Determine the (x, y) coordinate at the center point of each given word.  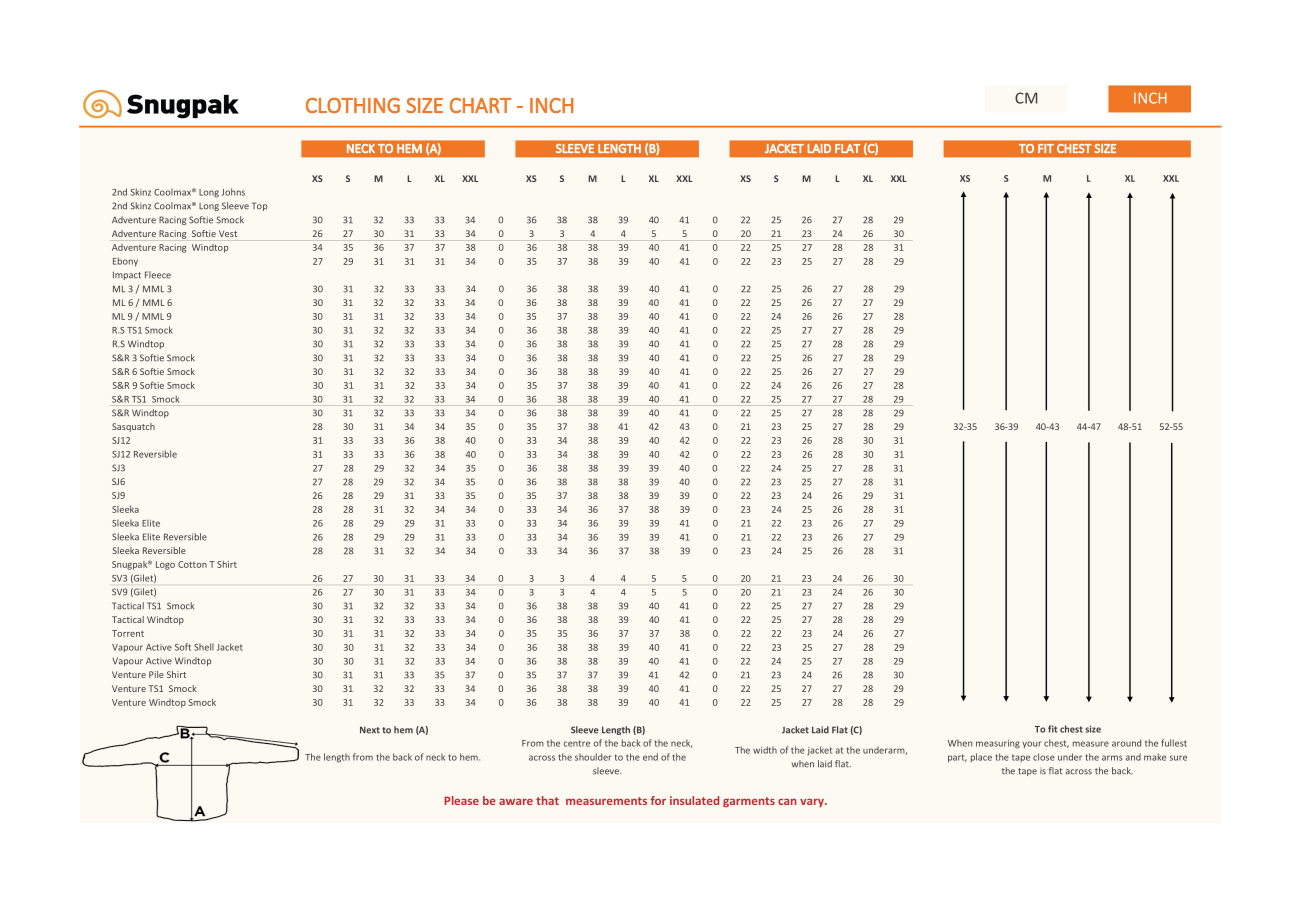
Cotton (192, 564)
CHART (480, 105)
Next (370, 730)
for (658, 800)
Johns (233, 192)
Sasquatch (133, 427)
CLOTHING (353, 105)
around (1126, 743)
